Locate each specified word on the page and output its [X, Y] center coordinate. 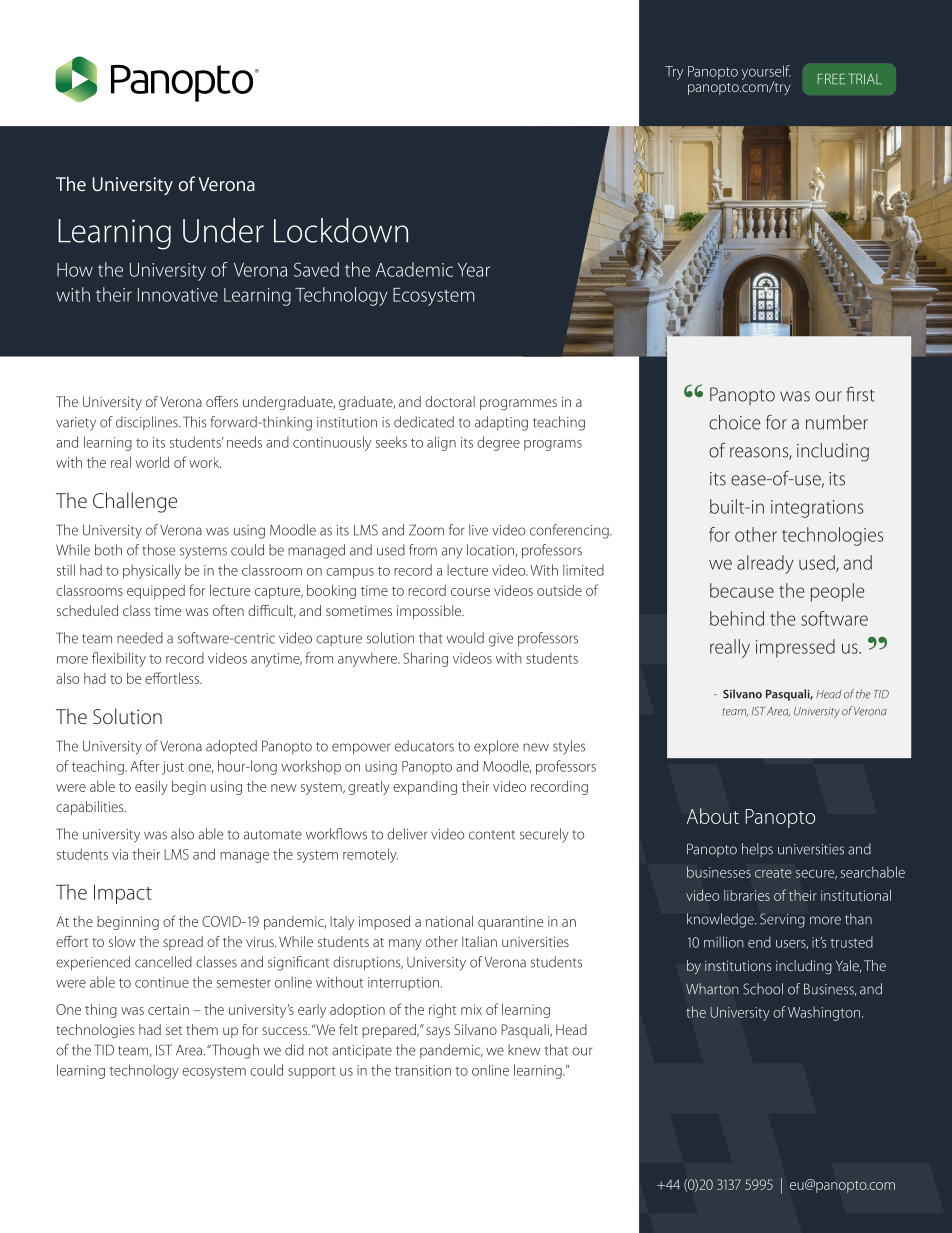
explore [496, 747]
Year [474, 270]
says [438, 1032]
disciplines [148, 423]
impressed [795, 648]
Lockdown [341, 230]
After [145, 766]
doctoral [450, 401]
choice [735, 422]
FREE [831, 78]
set [174, 1030]
